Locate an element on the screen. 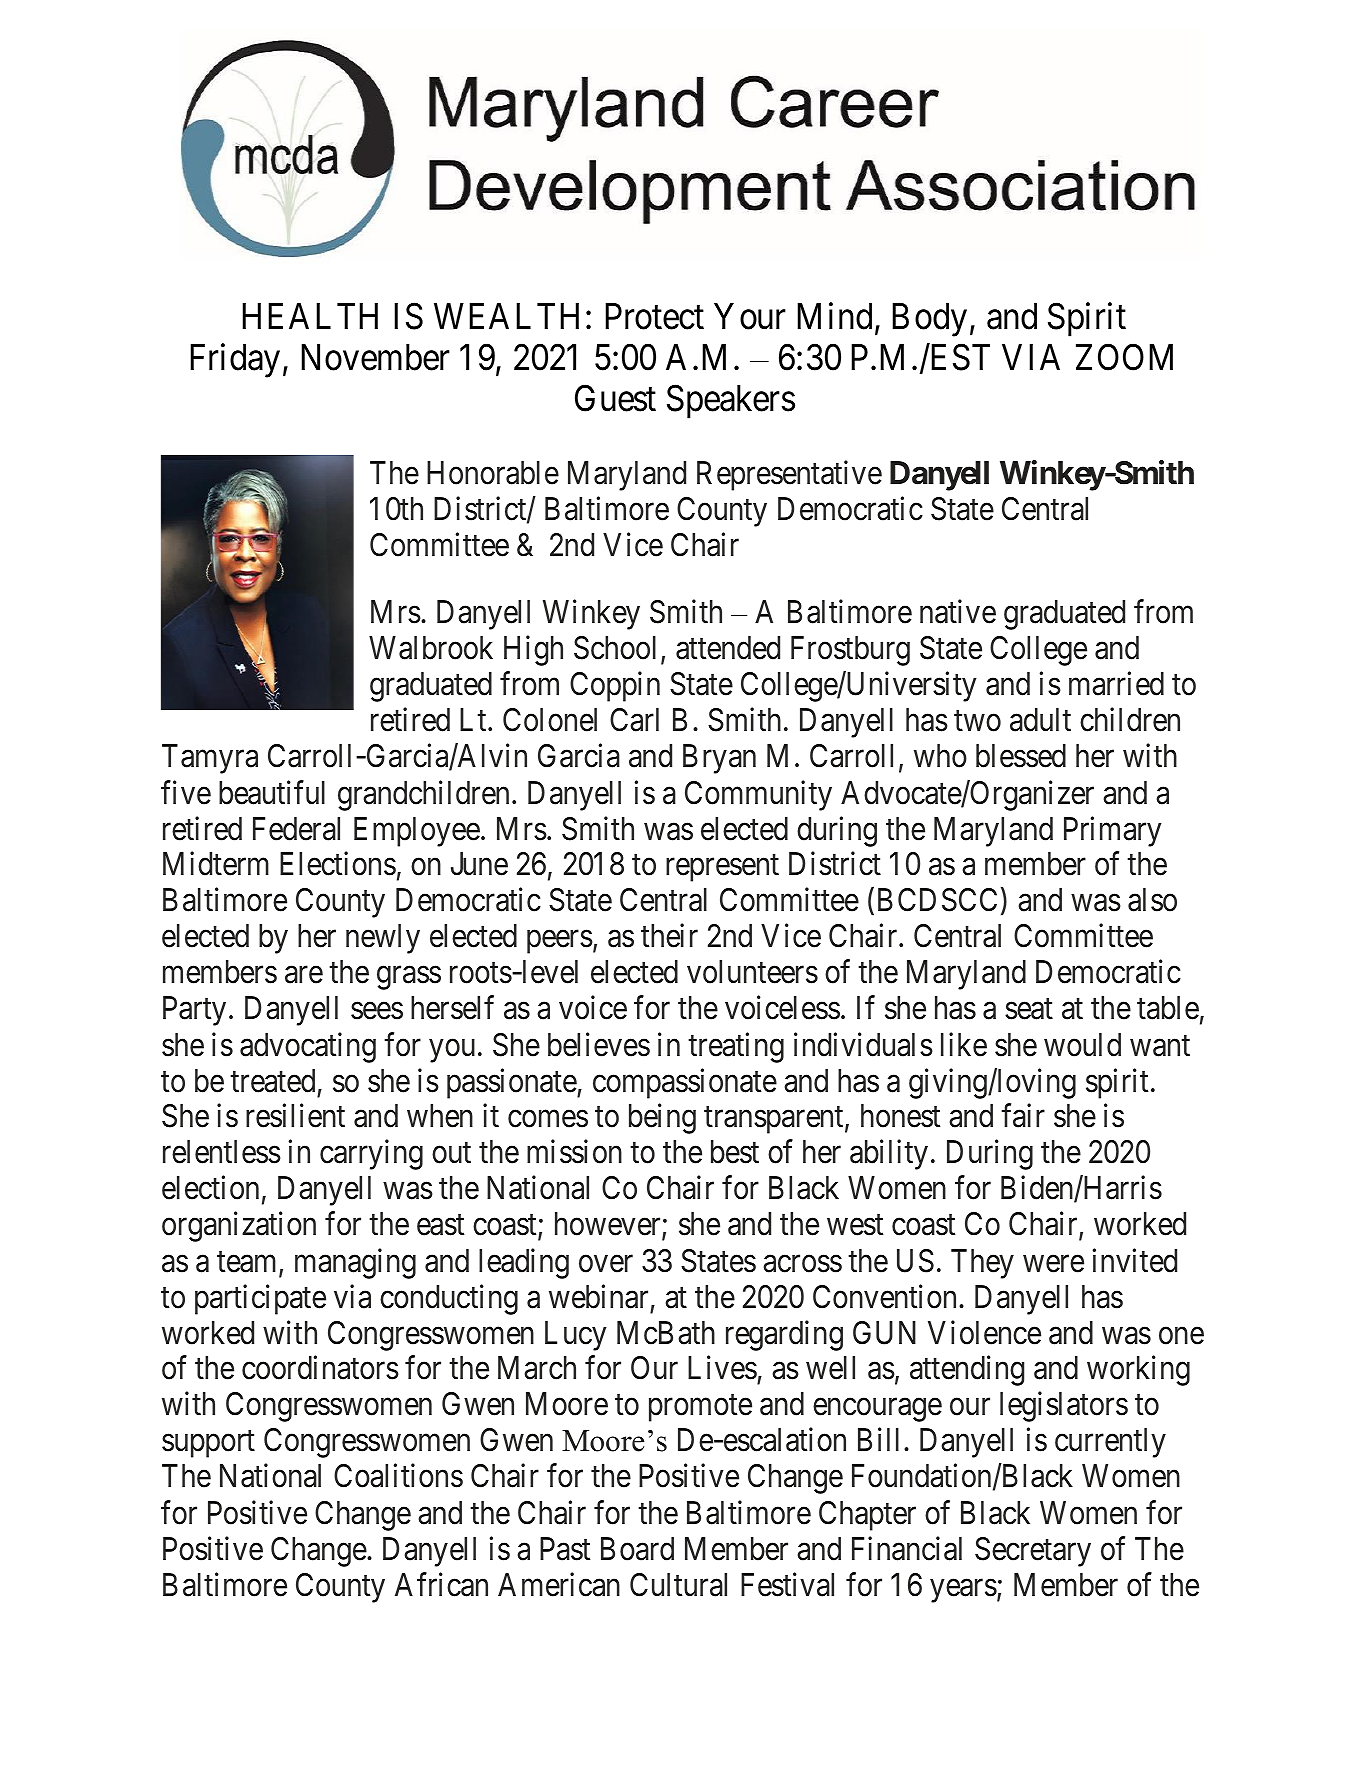 This screenshot has height=1771, width=1368. African is located at coordinates (441, 1584).
